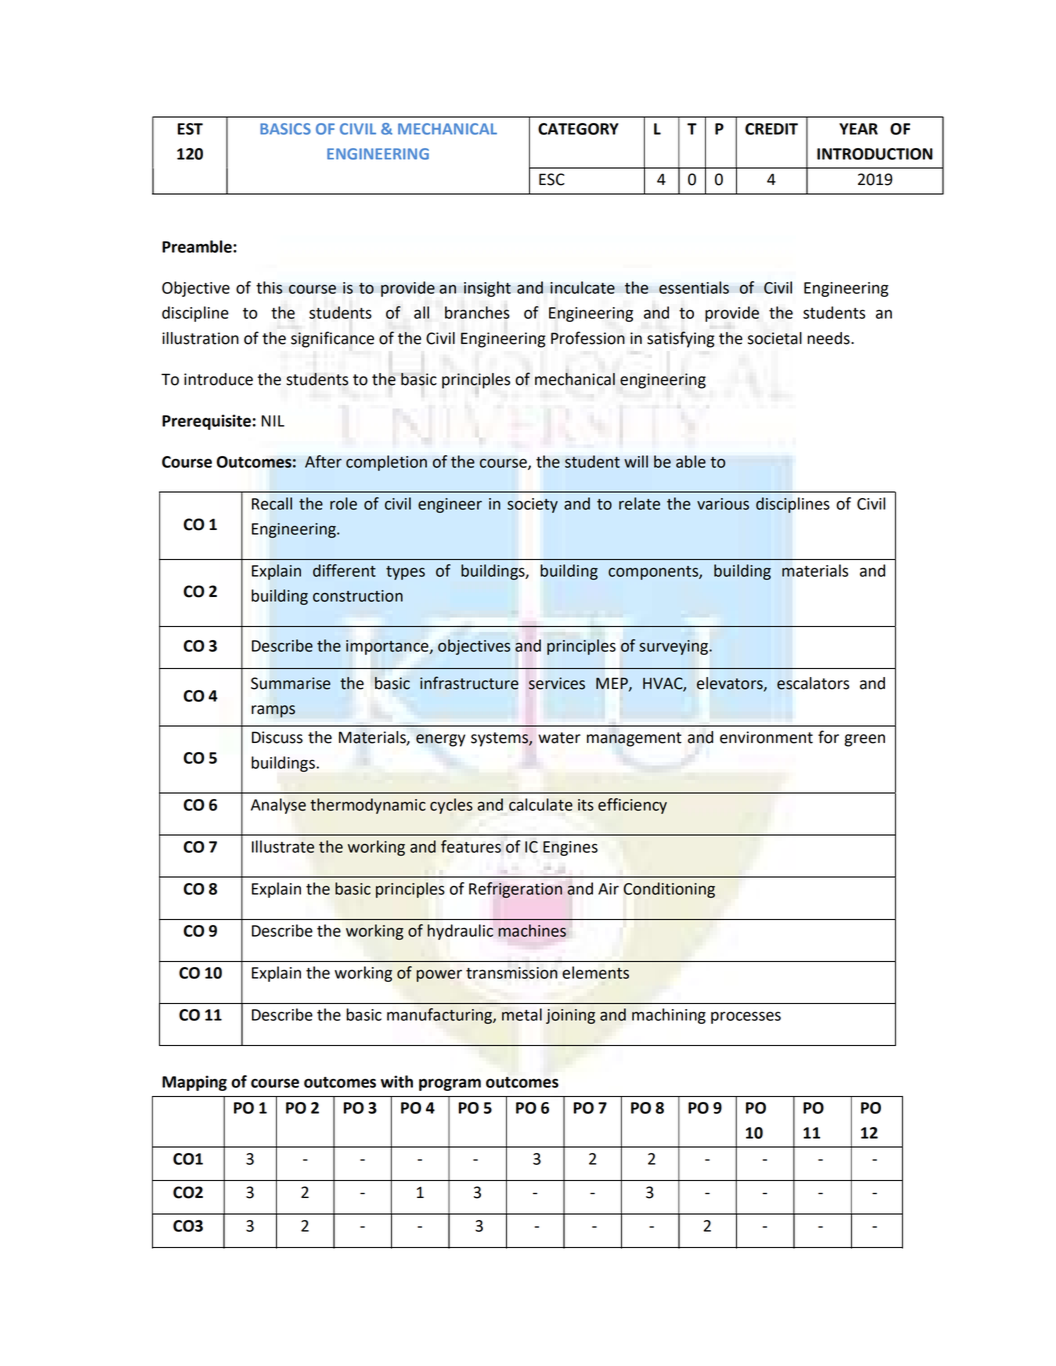  Describe the element at coordinates (771, 129) in the screenshot. I see `CREDIT` at that location.
